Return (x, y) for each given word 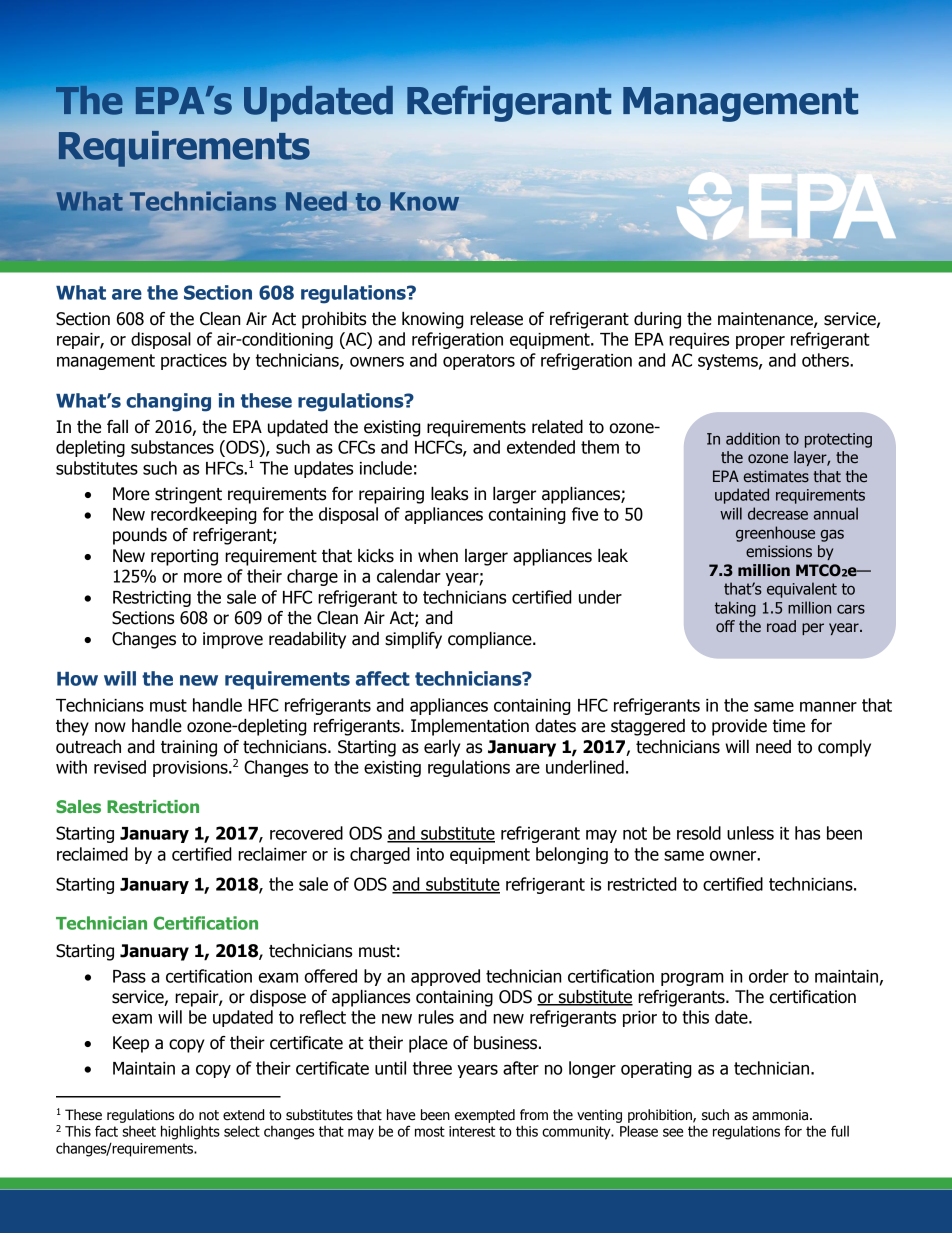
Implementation (470, 727)
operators (479, 362)
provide (739, 727)
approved (445, 977)
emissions (779, 551)
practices (194, 362)
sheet (139, 1131)
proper (760, 342)
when (438, 556)
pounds (140, 536)
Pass (129, 976)
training (189, 748)
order (769, 976)
